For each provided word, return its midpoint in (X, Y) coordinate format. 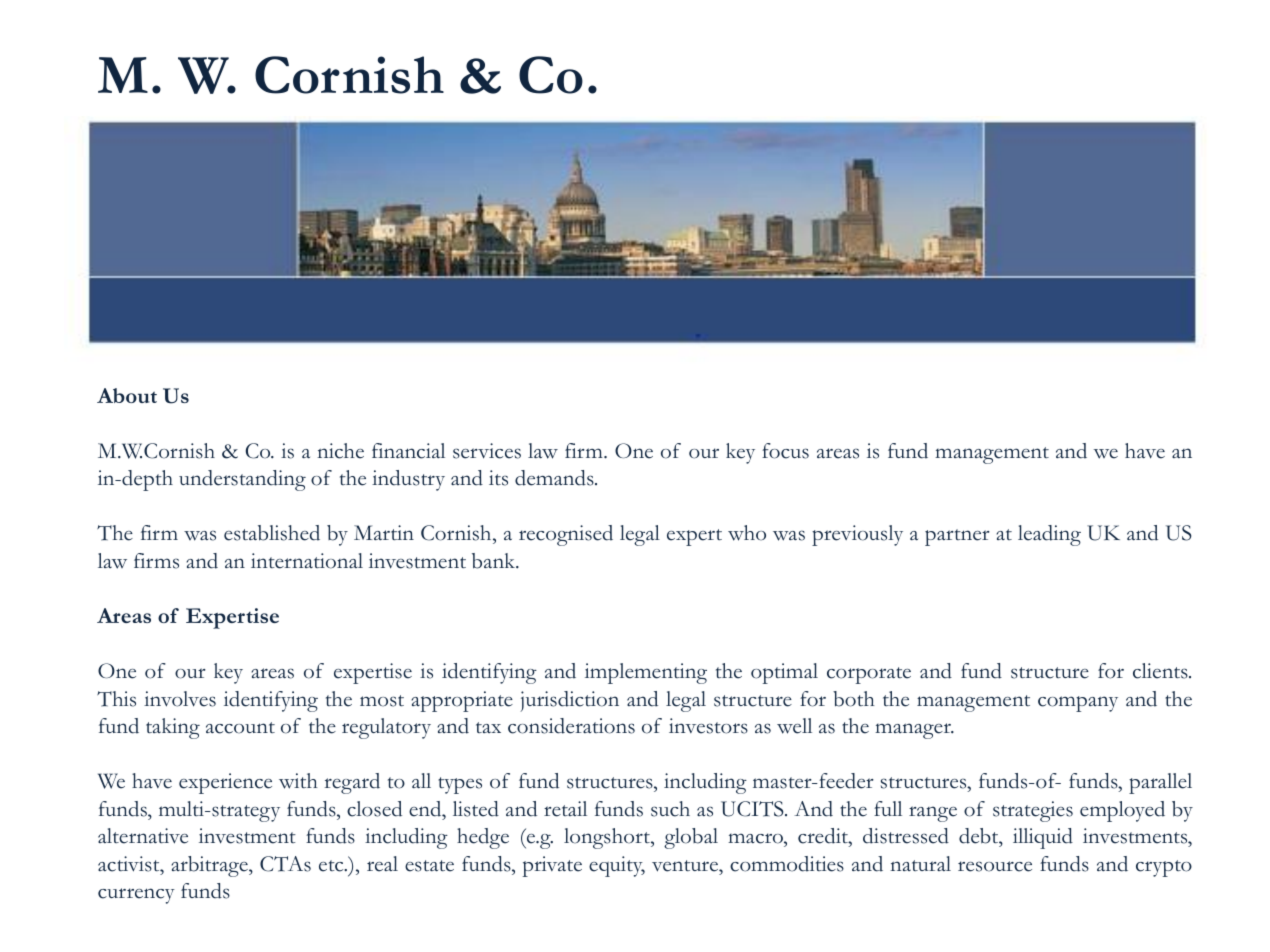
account (240, 728)
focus (785, 451)
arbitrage (210, 866)
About (127, 395)
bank (495, 561)
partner (957, 537)
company (1078, 704)
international (307, 561)
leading (1049, 535)
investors (708, 726)
